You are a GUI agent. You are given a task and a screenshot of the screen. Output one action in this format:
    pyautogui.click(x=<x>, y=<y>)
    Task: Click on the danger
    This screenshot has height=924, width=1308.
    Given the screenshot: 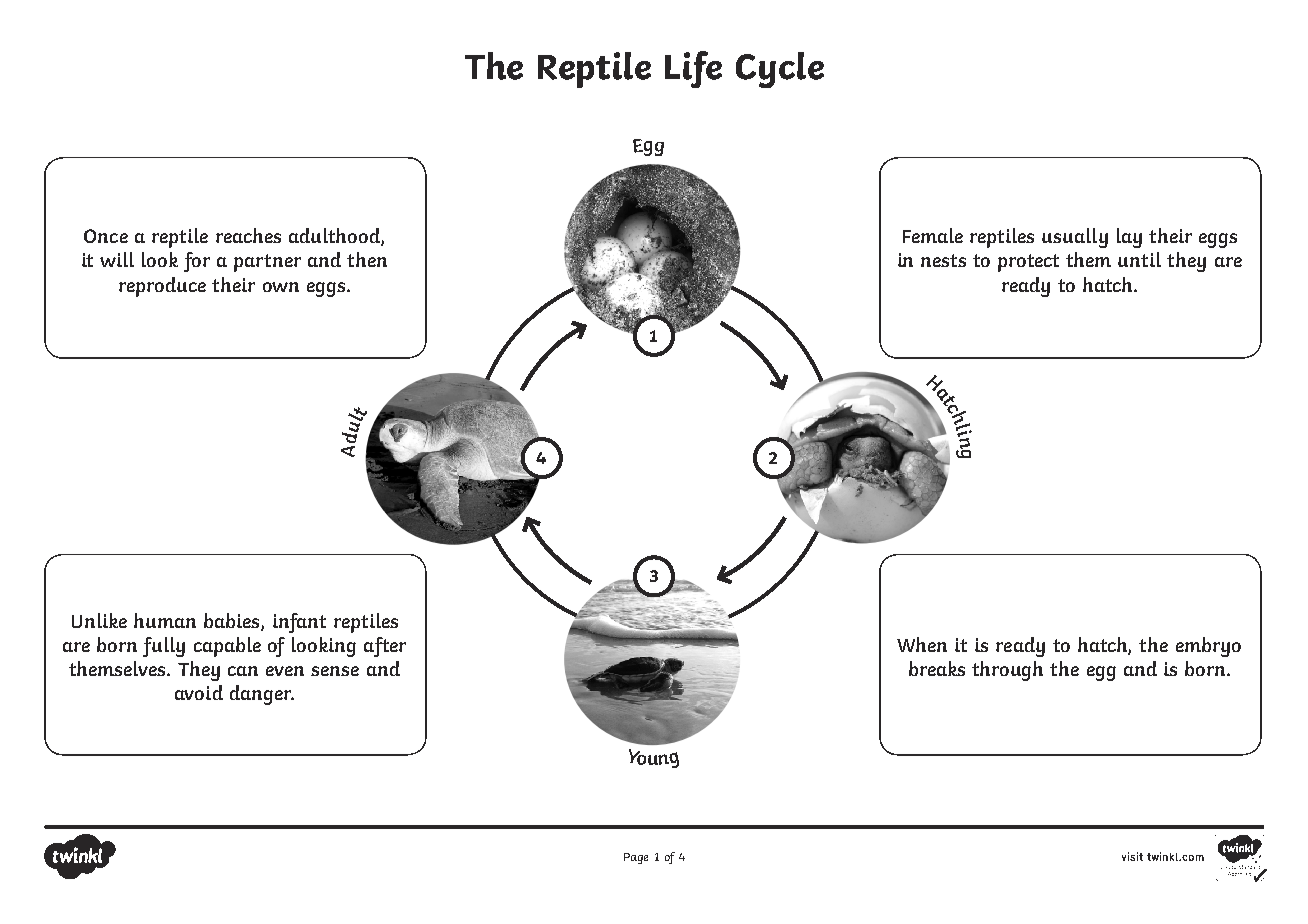 What is the action you would take?
    pyautogui.click(x=262, y=695)
